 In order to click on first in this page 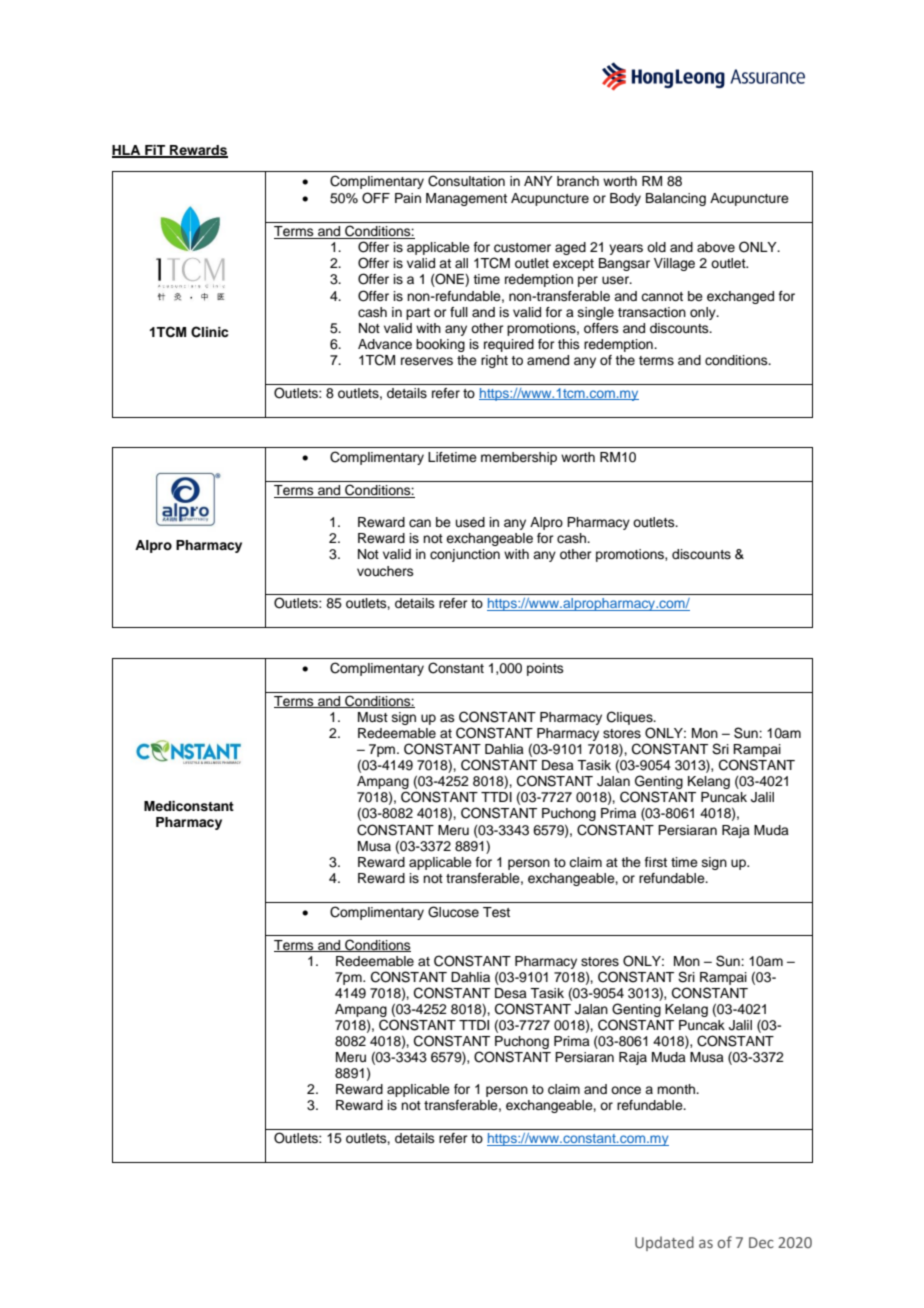, I will do `click(656, 862)`.
